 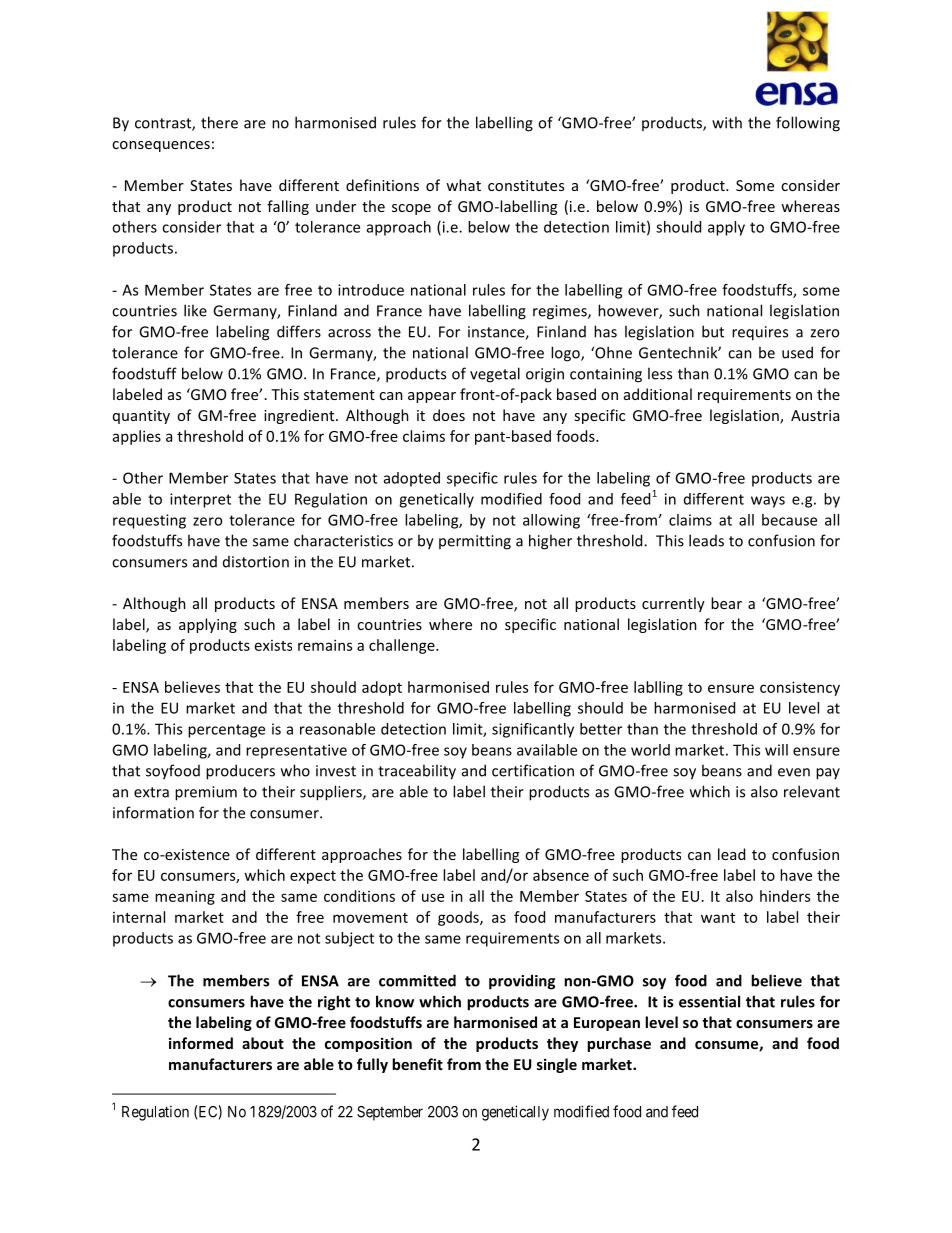 What do you see at coordinates (495, 375) in the document?
I see `vegetal` at bounding box center [495, 375].
